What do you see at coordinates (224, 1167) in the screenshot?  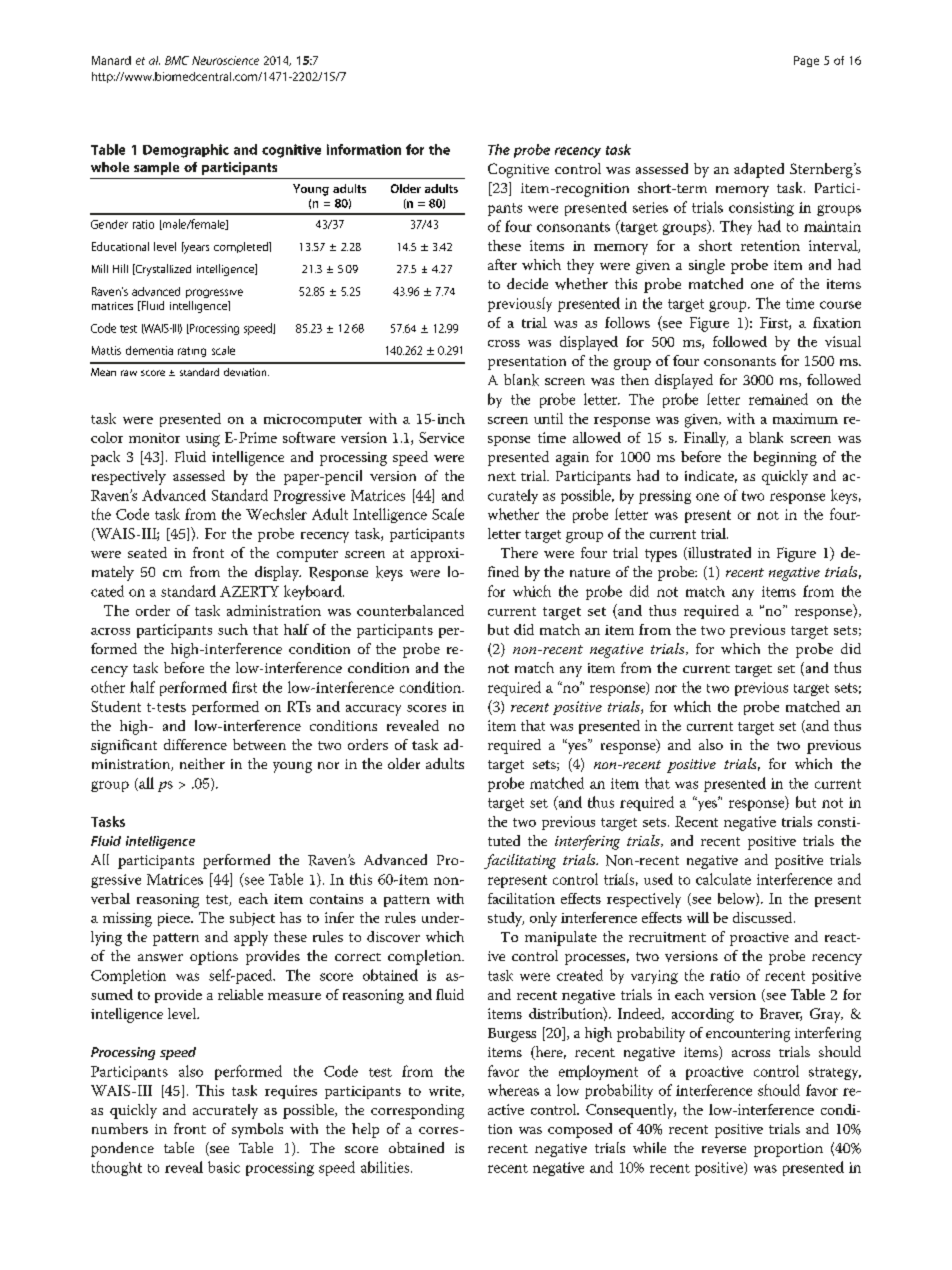 I see `basic` at bounding box center [224, 1167].
